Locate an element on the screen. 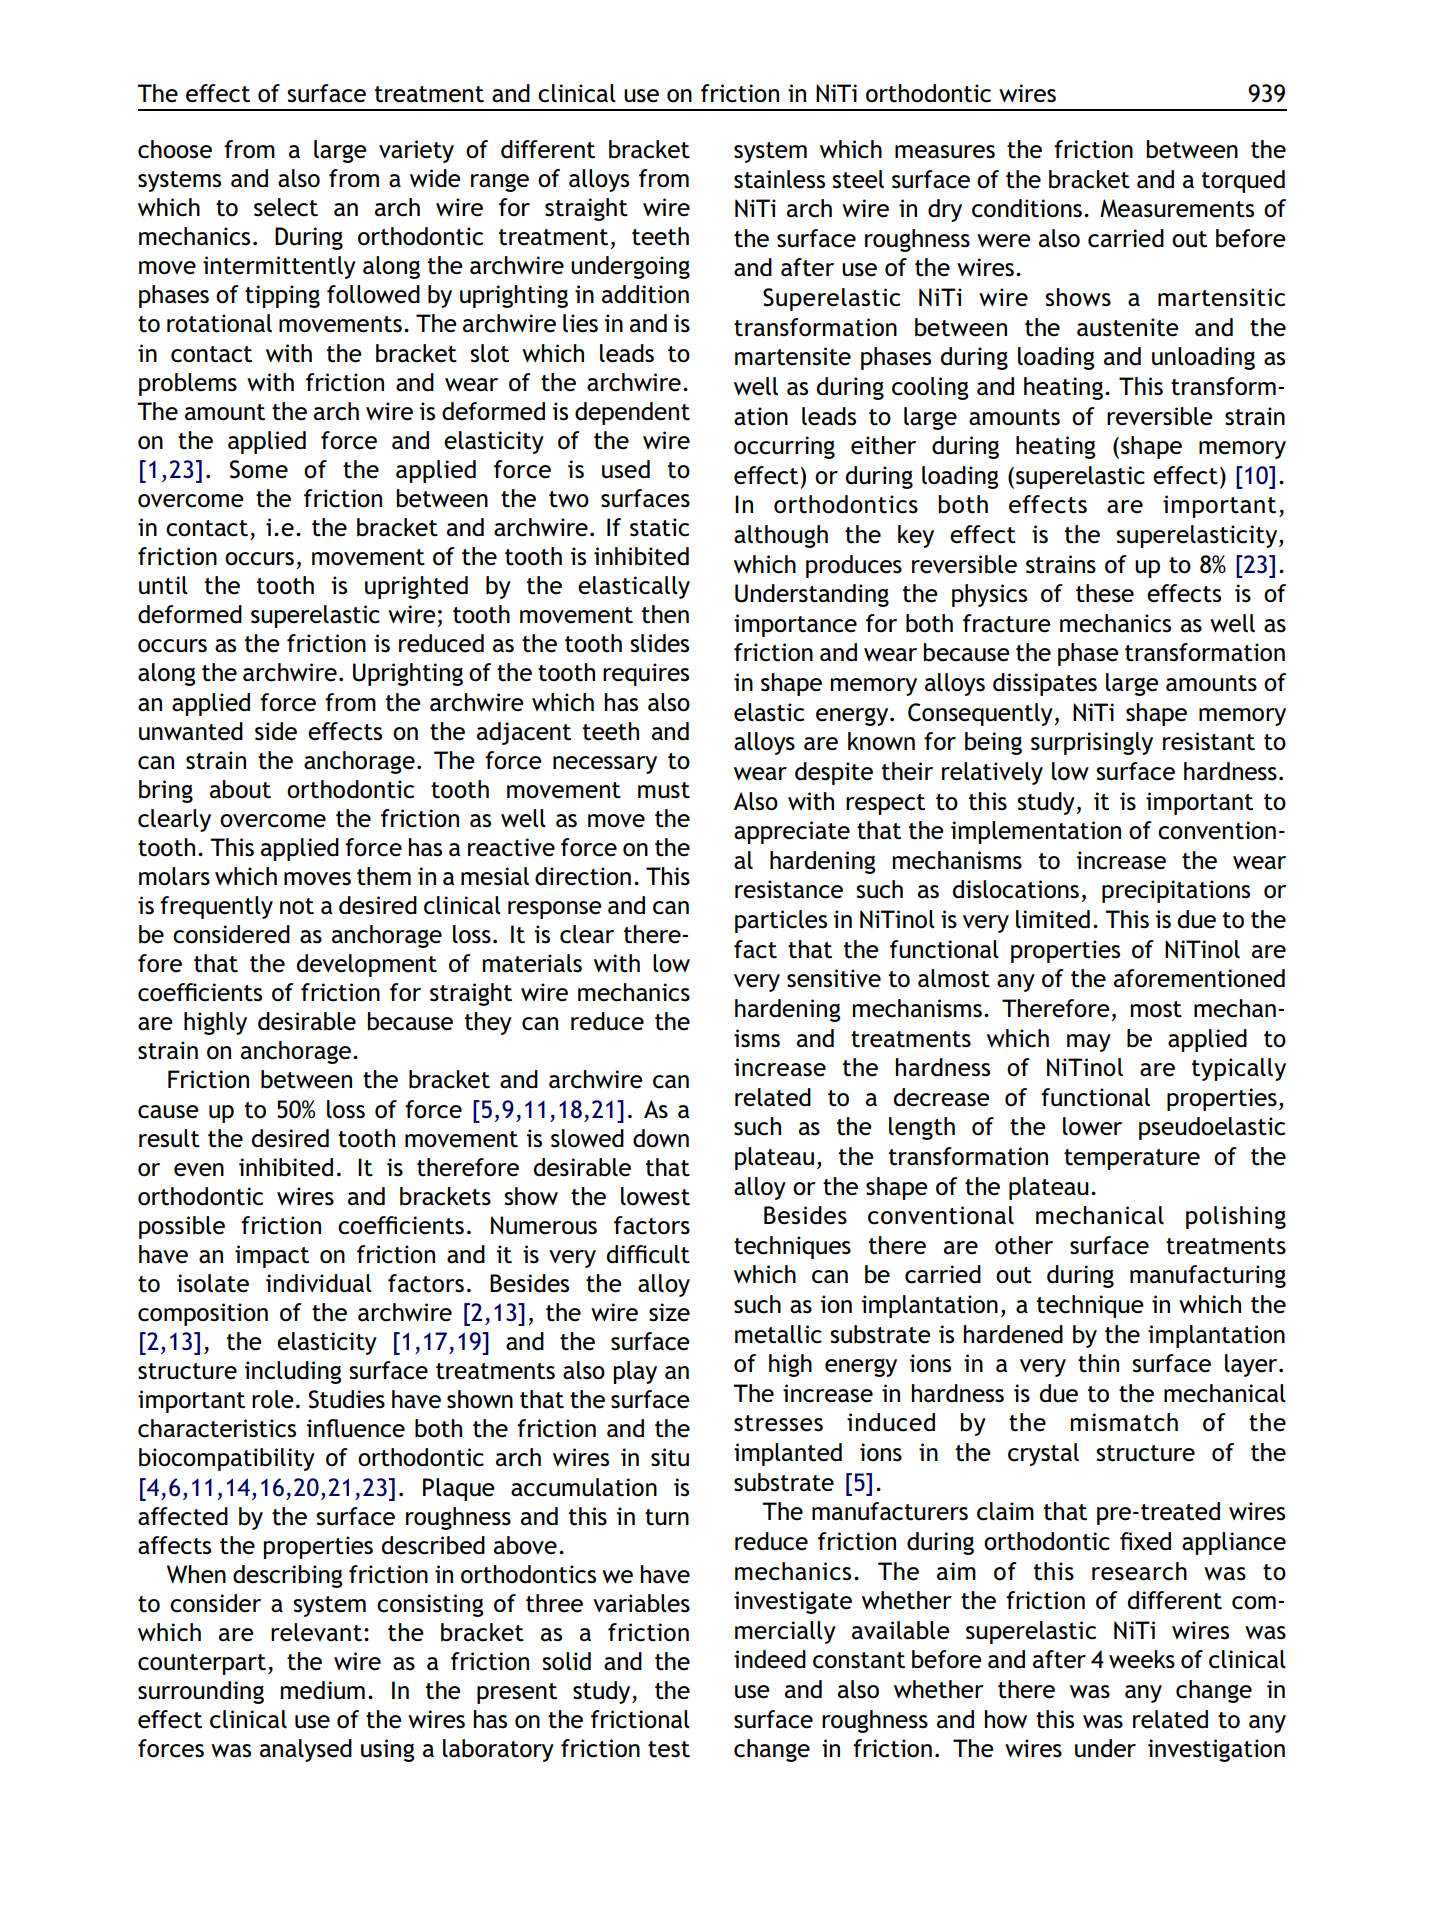 Image resolution: width=1447 pixels, height=1931 pixels. not is located at coordinates (297, 906).
